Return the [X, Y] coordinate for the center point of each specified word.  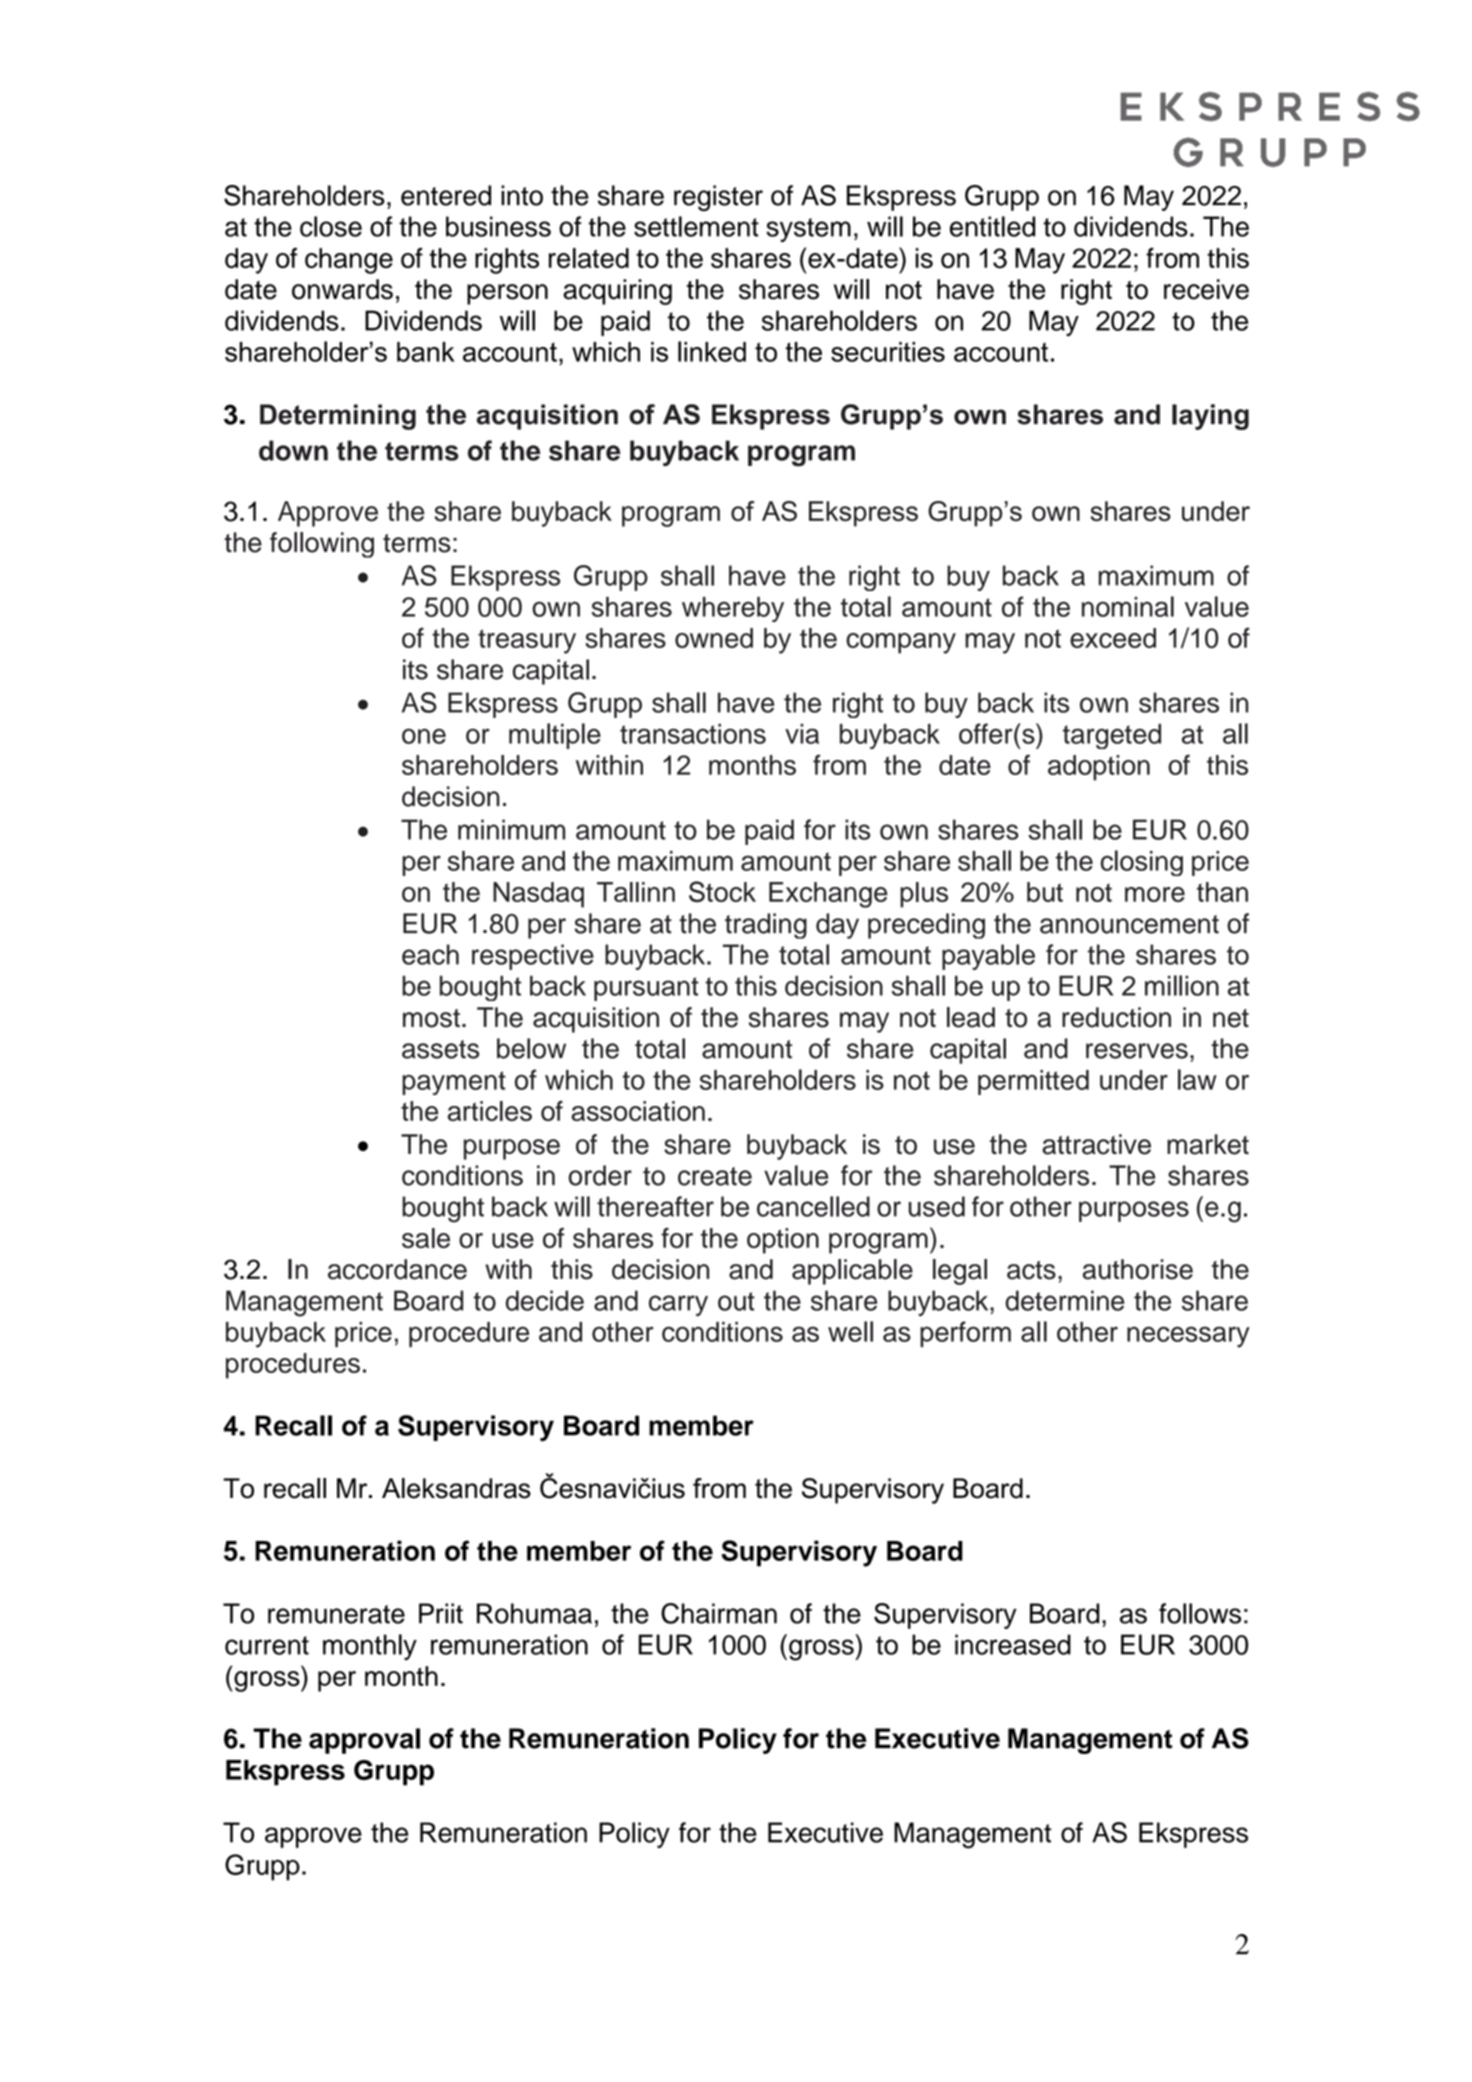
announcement [1129, 924]
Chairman [719, 1613]
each [430, 954]
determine [1064, 1300]
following [322, 545]
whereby [733, 609]
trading [766, 926]
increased [1013, 1644]
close [331, 226]
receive [1206, 289]
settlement [696, 226]
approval [364, 1741]
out [736, 1301]
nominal [1128, 606]
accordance [397, 1269]
